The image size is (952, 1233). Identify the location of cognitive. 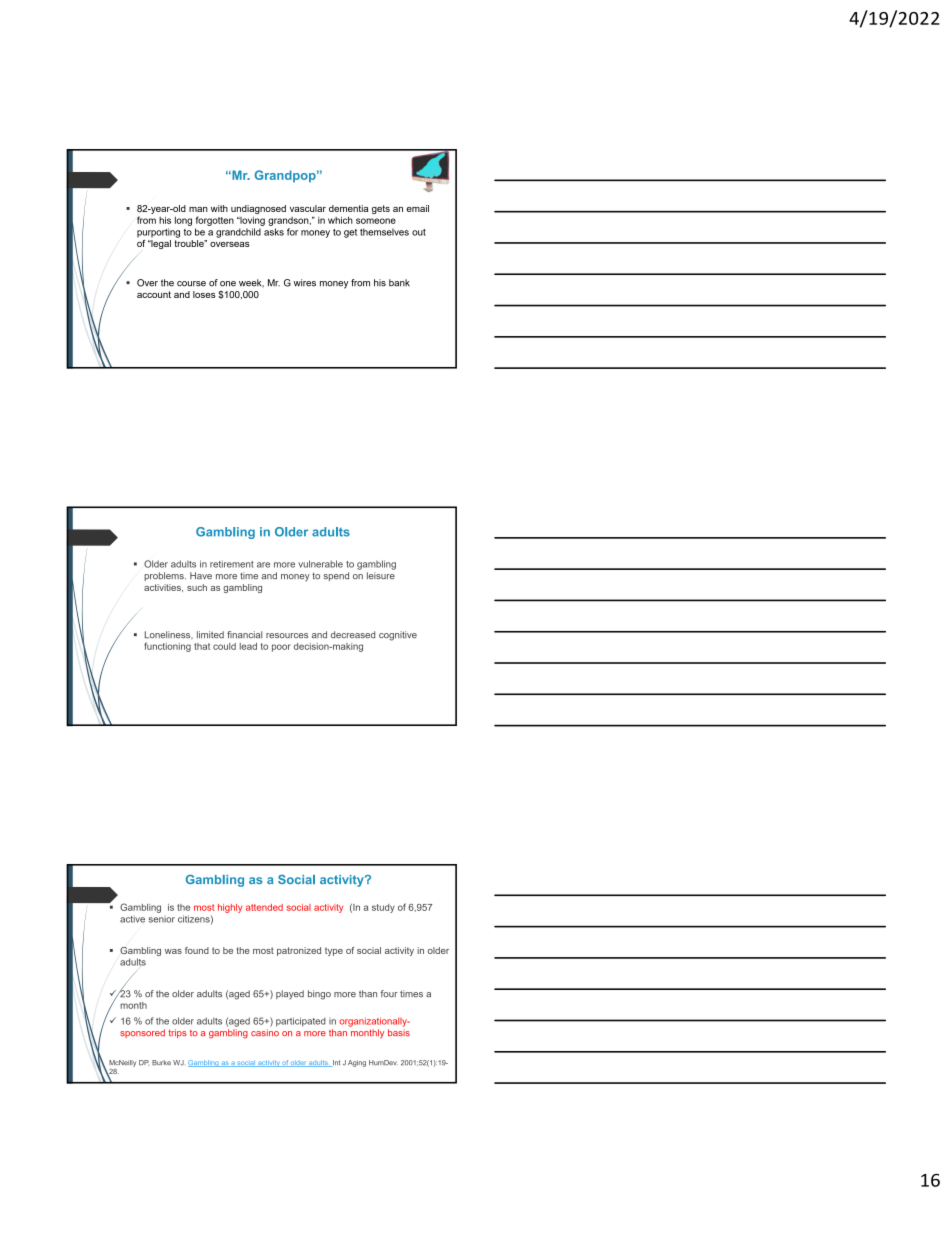
(398, 636).
